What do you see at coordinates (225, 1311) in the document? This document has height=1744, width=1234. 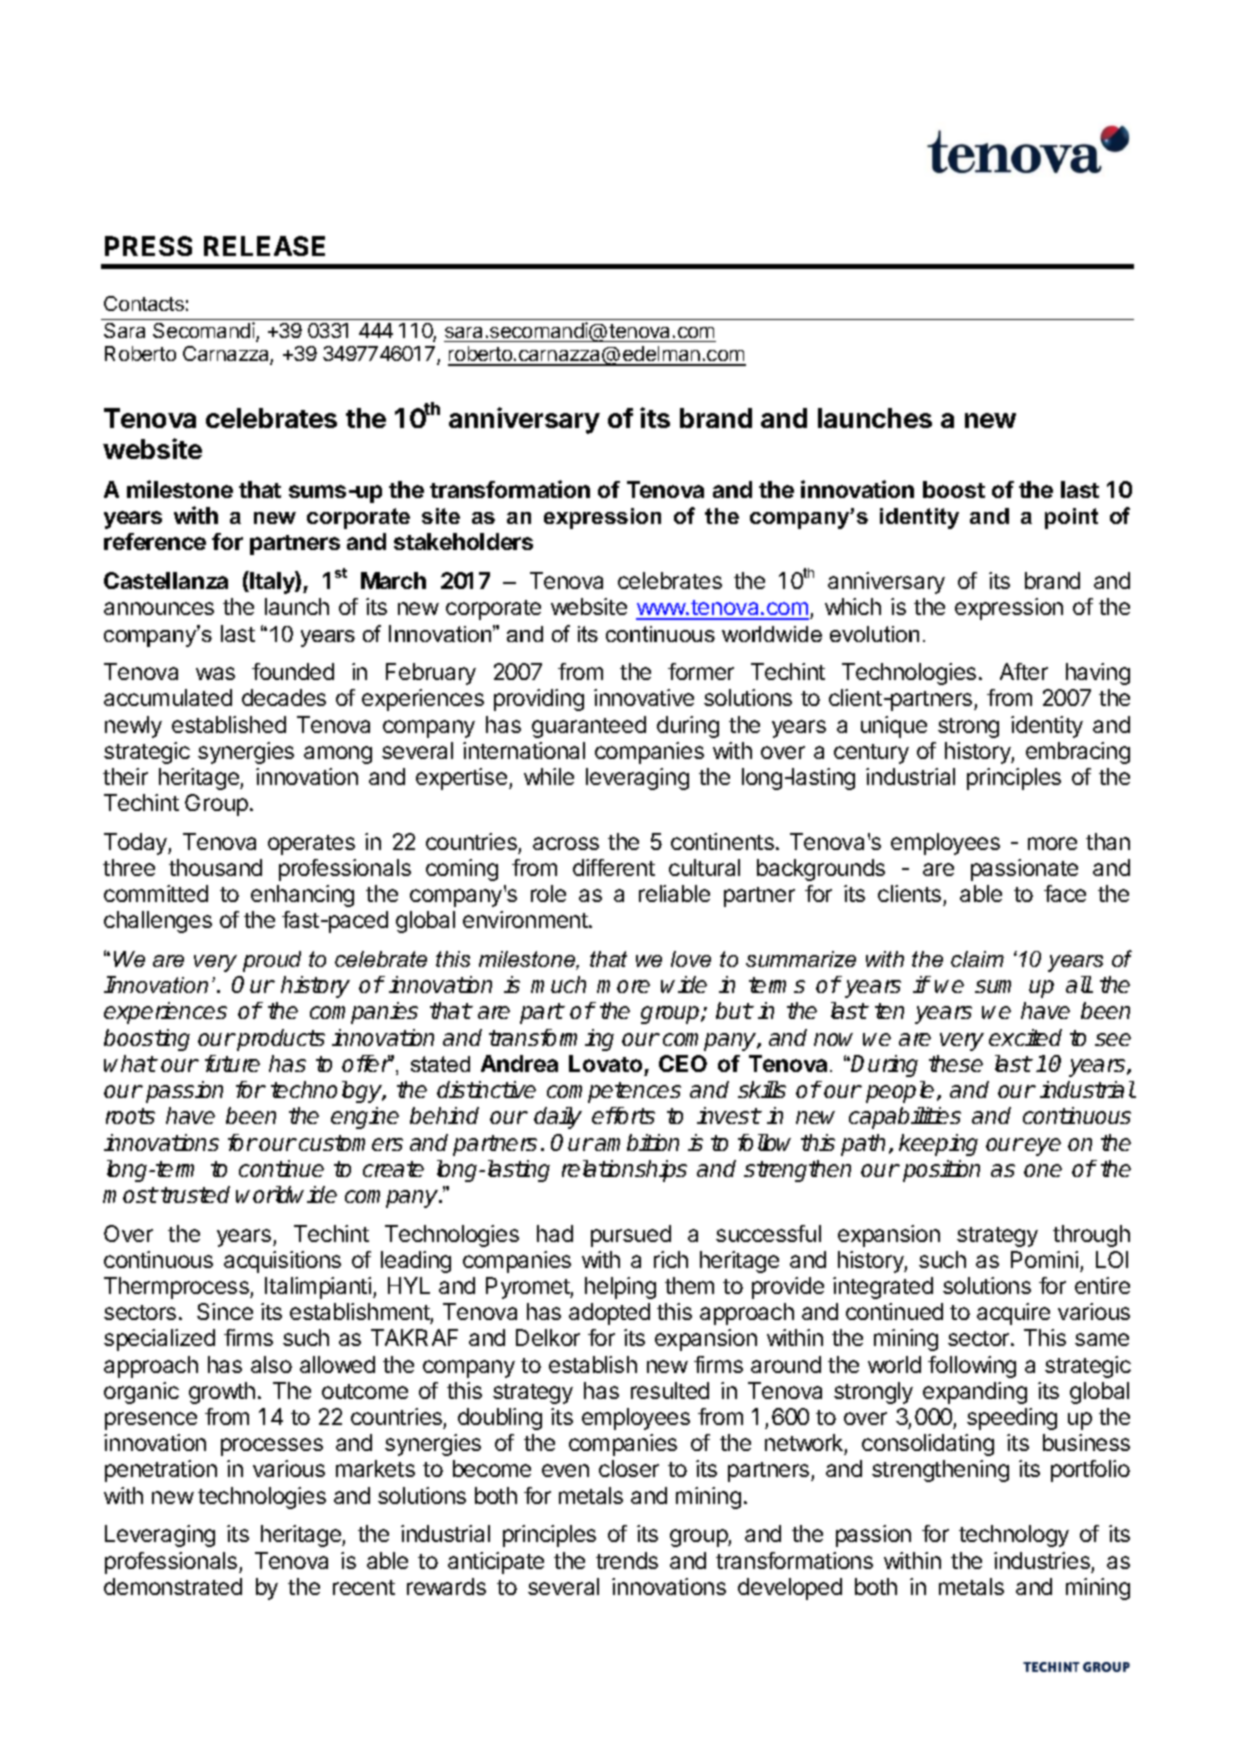 I see `Since` at bounding box center [225, 1311].
